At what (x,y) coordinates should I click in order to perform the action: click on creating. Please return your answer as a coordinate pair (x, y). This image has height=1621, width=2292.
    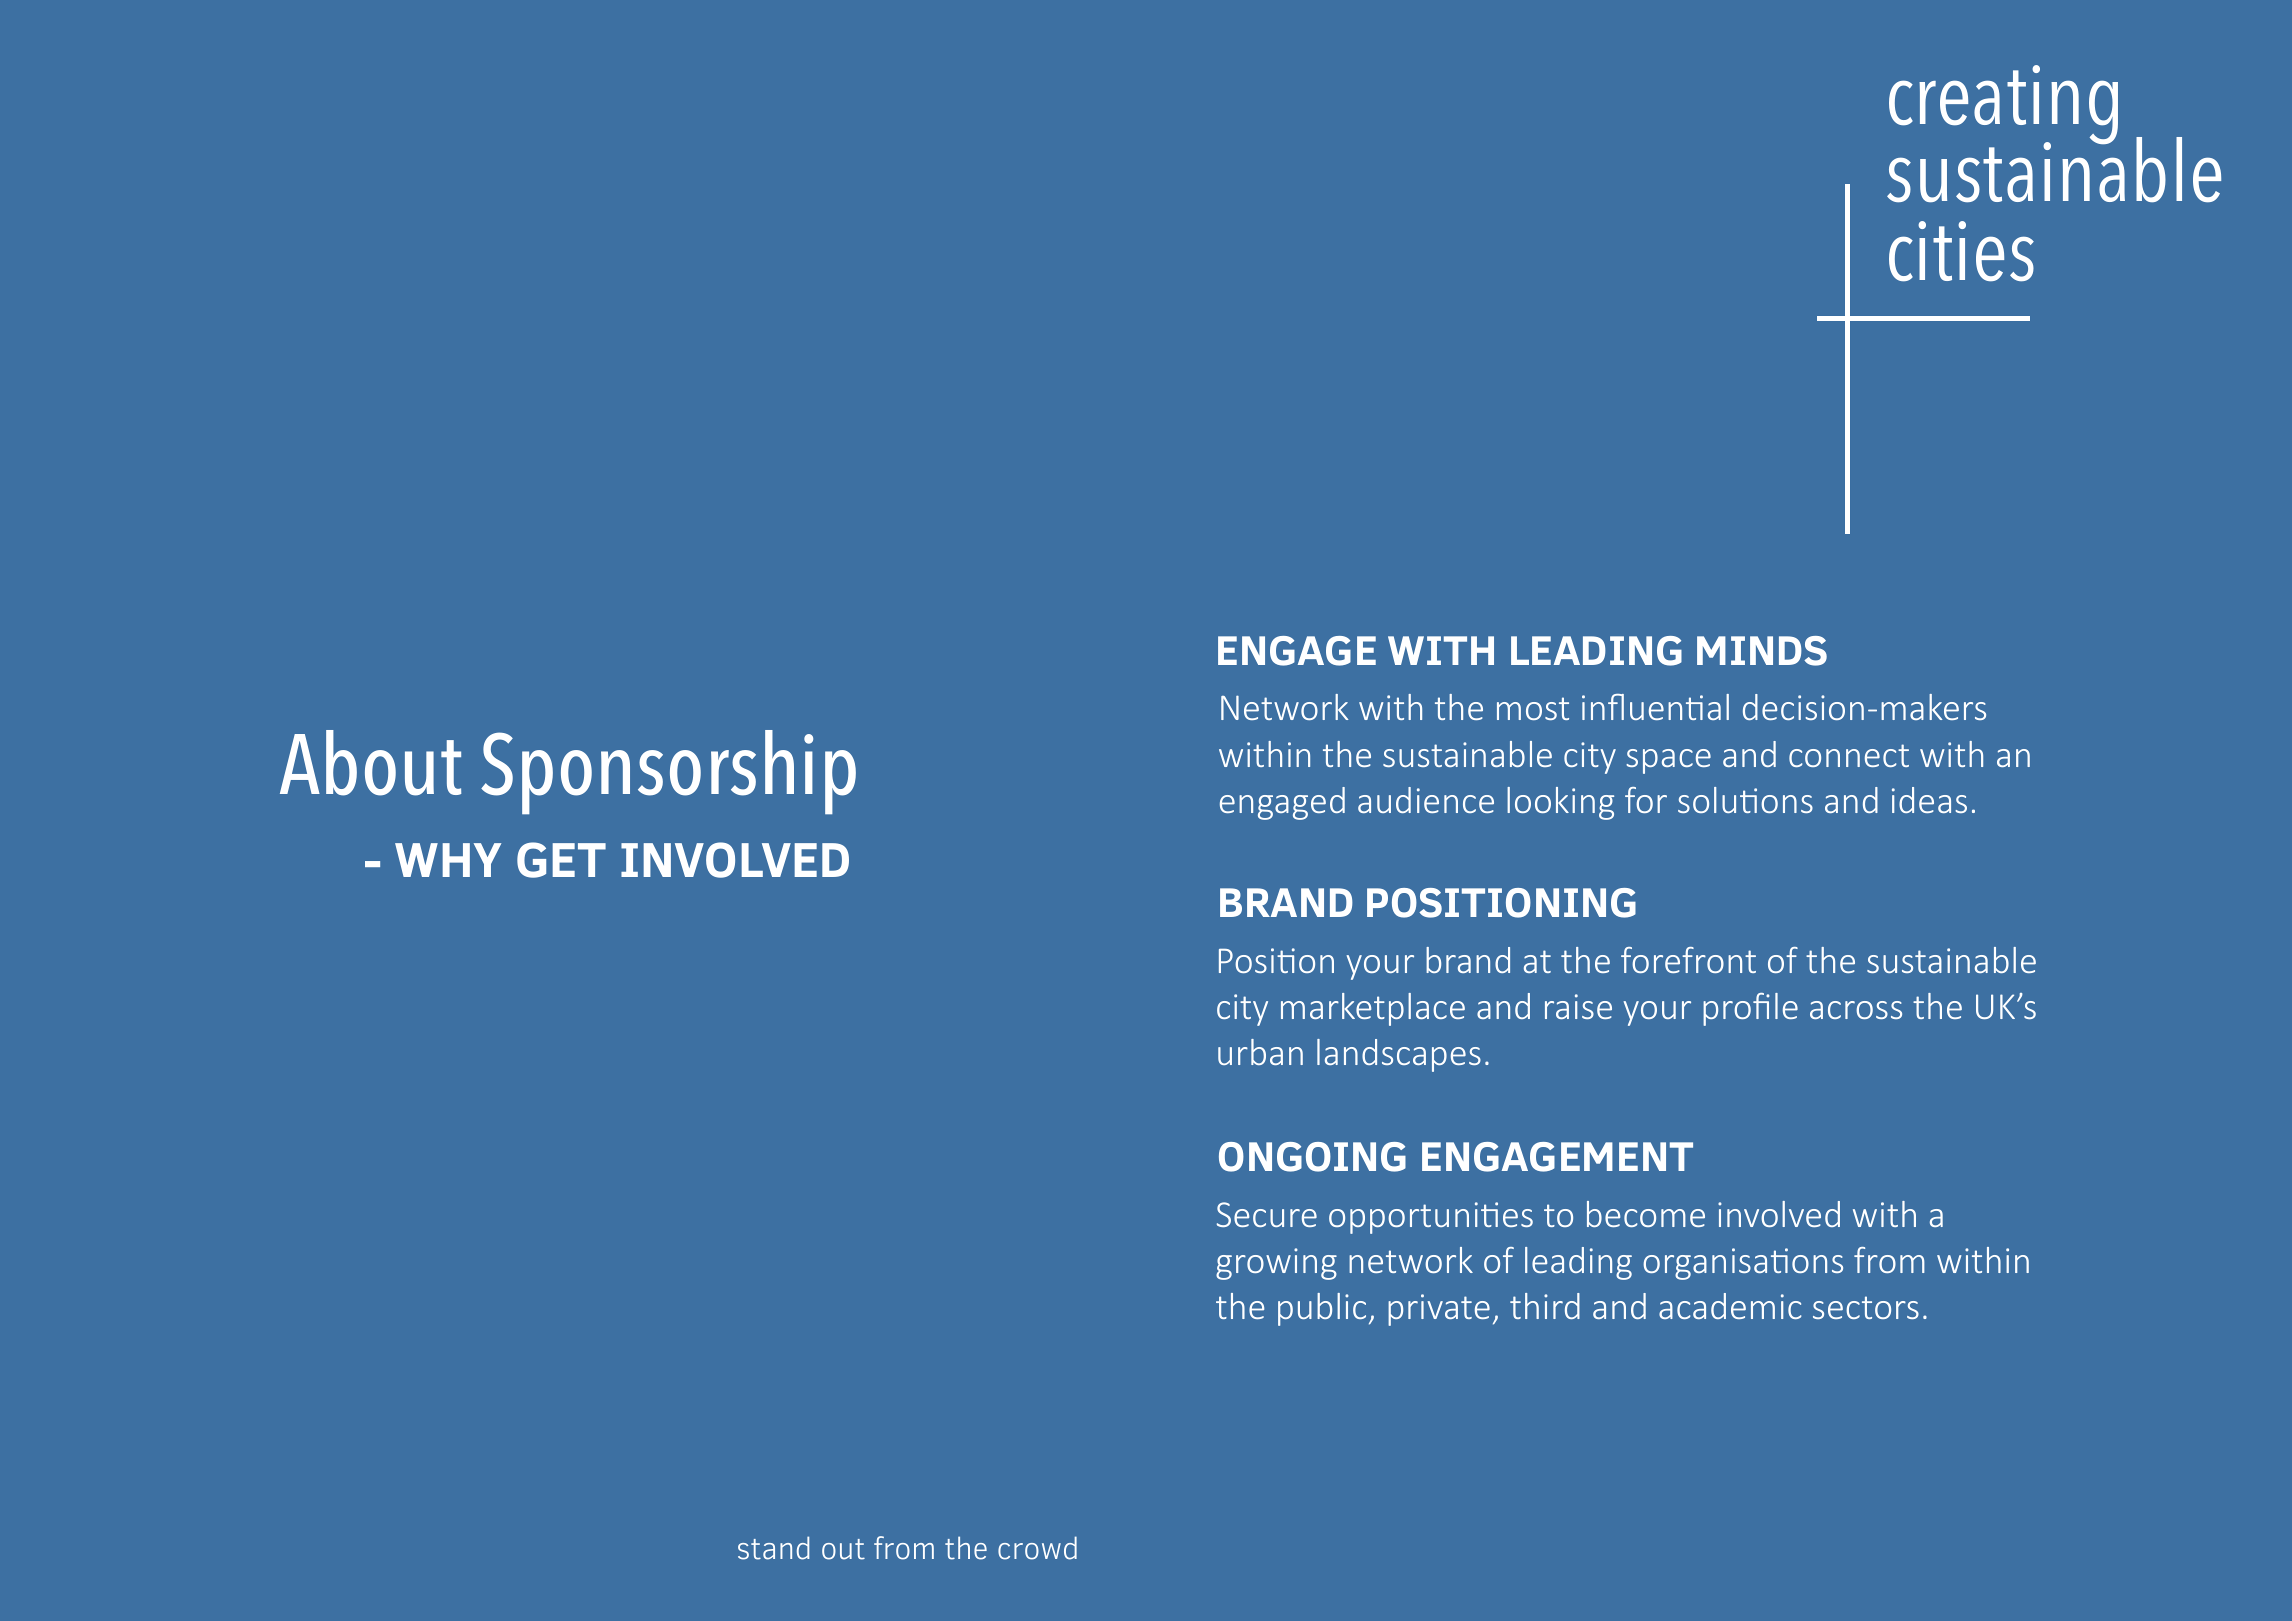
    Looking at the image, I should click on (2003, 106).
